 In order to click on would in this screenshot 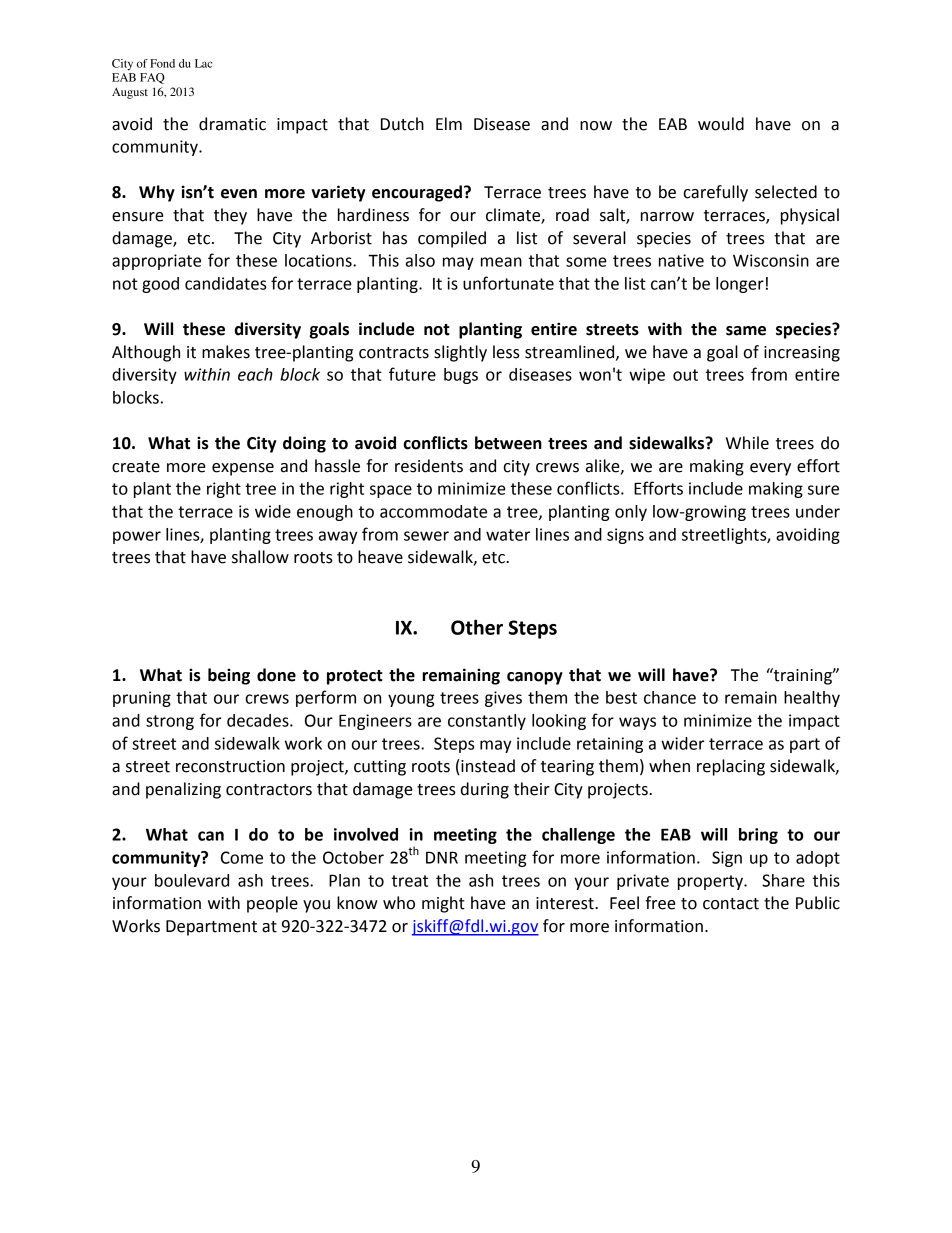, I will do `click(721, 124)`.
